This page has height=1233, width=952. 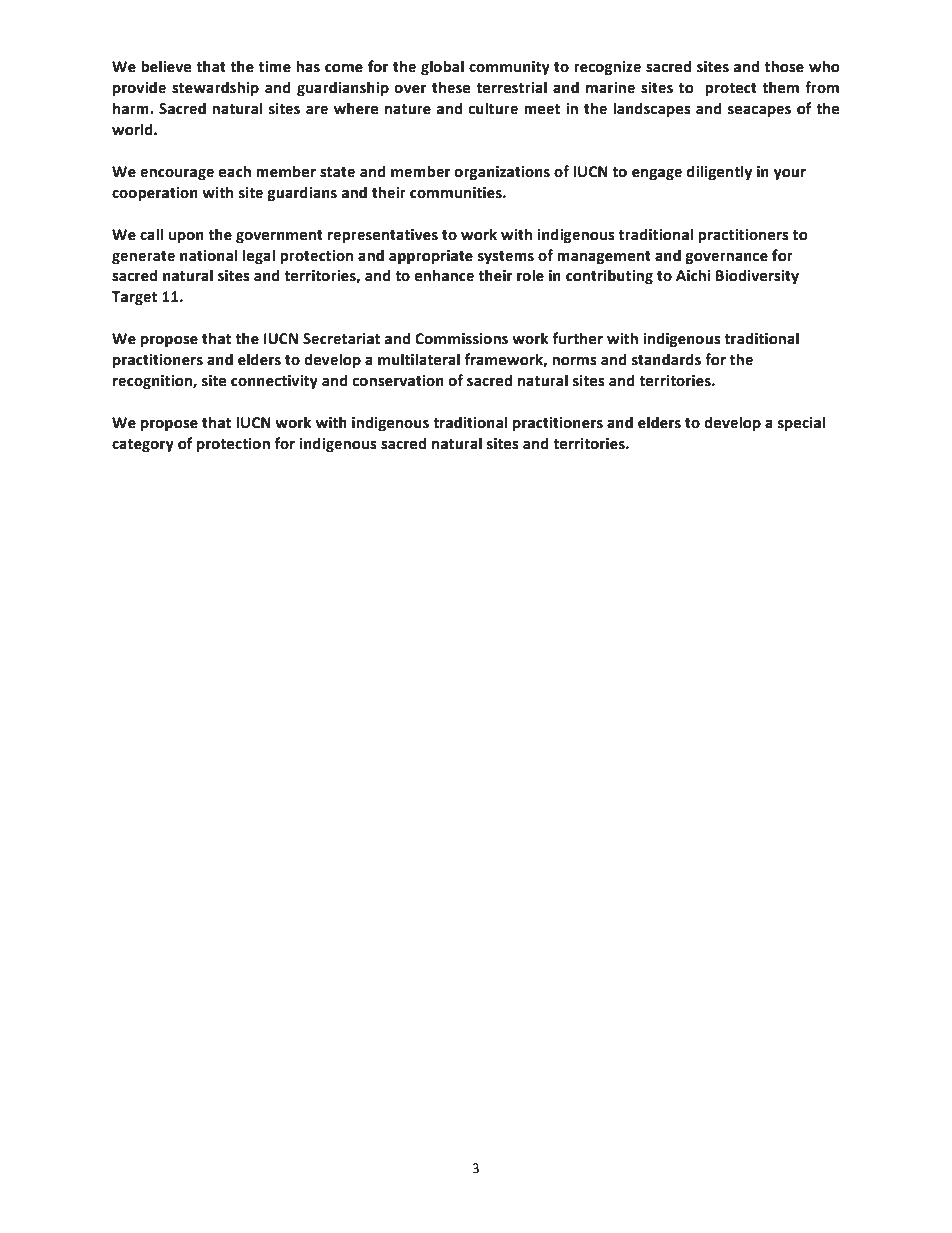 I want to click on Commissions, so click(x=461, y=339).
